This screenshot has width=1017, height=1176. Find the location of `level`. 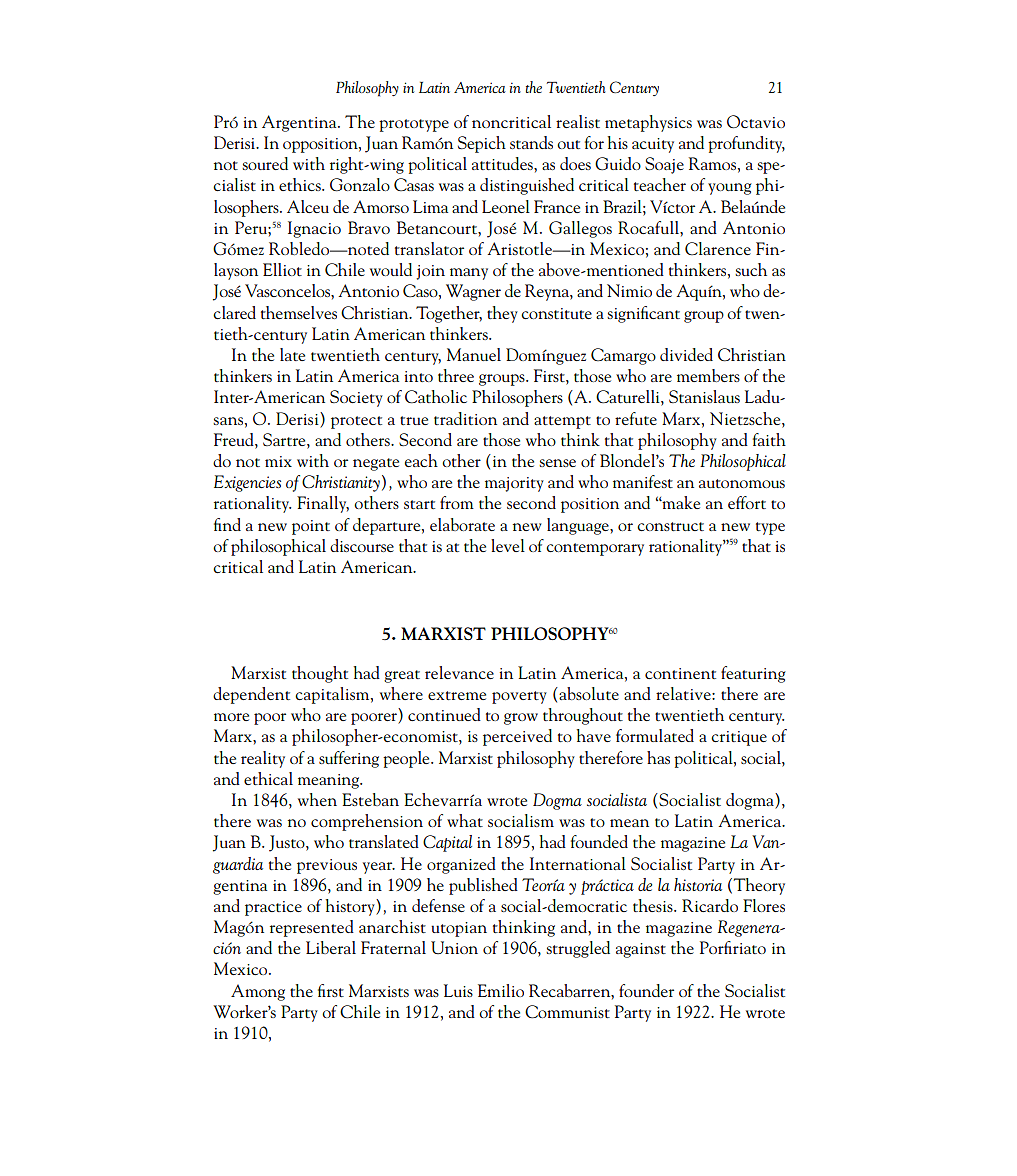

level is located at coordinates (508, 545).
